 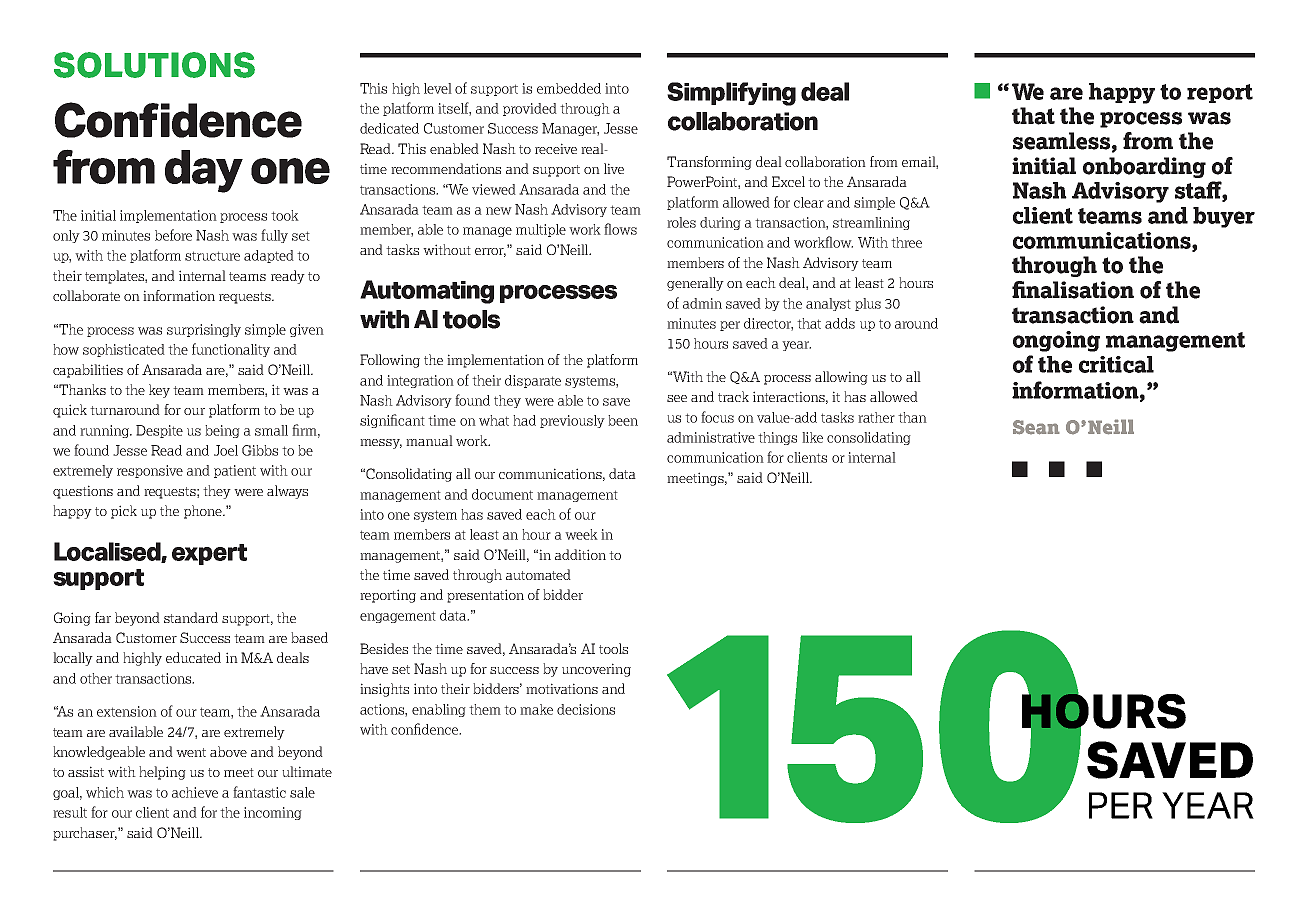 I want to click on Sean, so click(x=1036, y=427).
